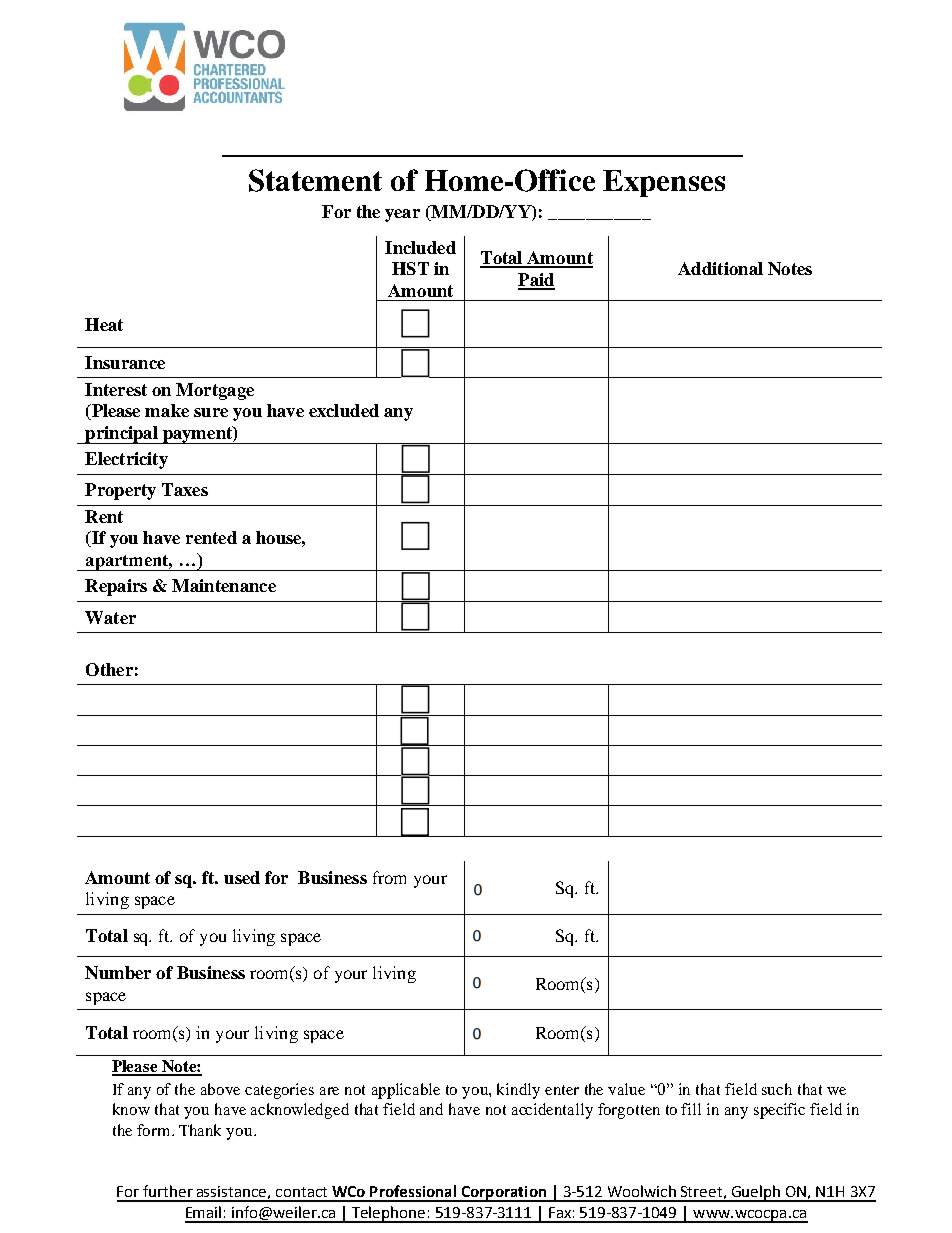 This screenshot has width=952, height=1233. Describe the element at coordinates (720, 268) in the screenshot. I see `Additional` at that location.
